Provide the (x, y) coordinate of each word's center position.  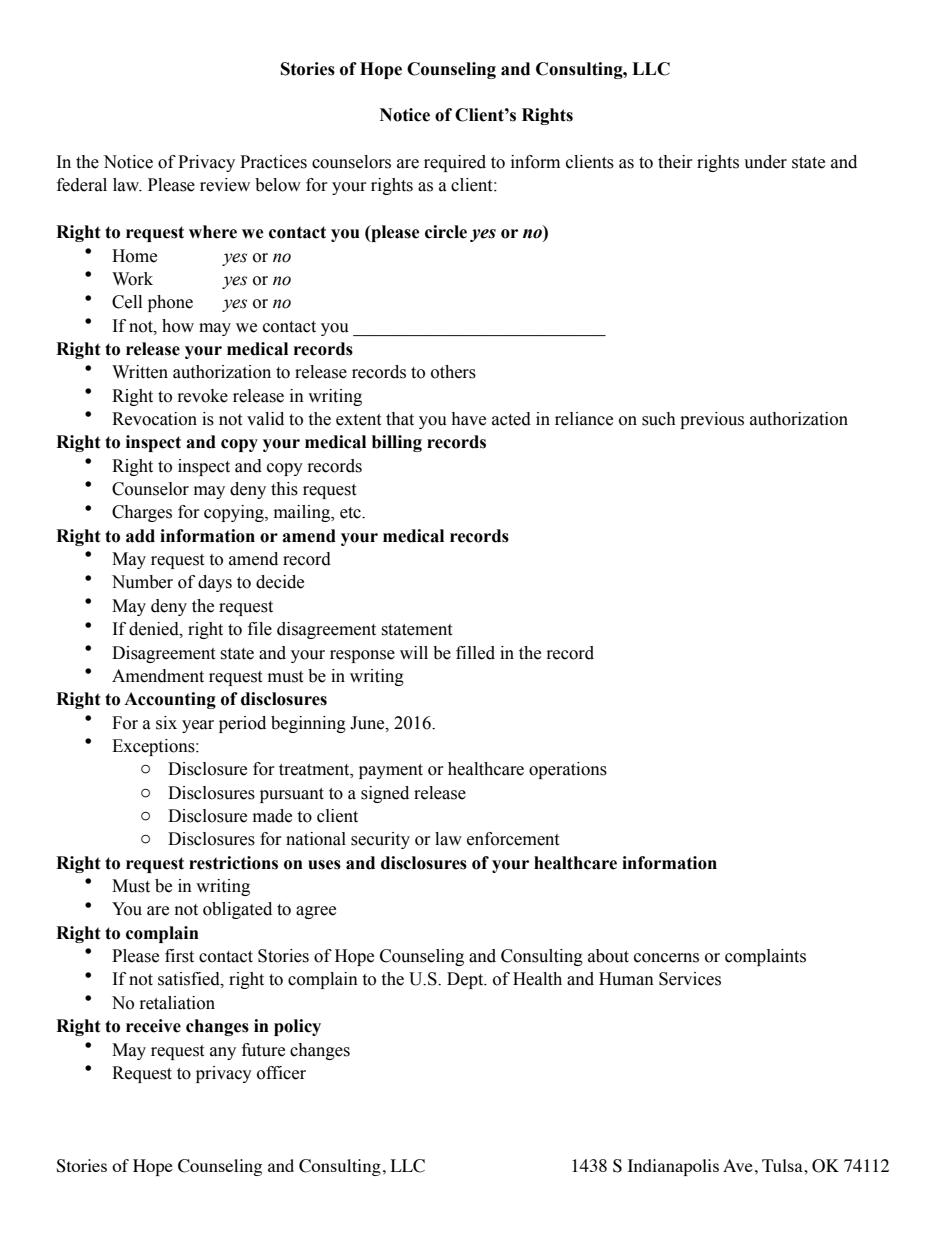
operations (568, 770)
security (380, 840)
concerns (666, 958)
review (225, 185)
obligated (237, 910)
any (223, 1053)
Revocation (154, 419)
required (455, 163)
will (414, 652)
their (675, 162)
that (400, 419)
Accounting (170, 700)
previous (712, 420)
